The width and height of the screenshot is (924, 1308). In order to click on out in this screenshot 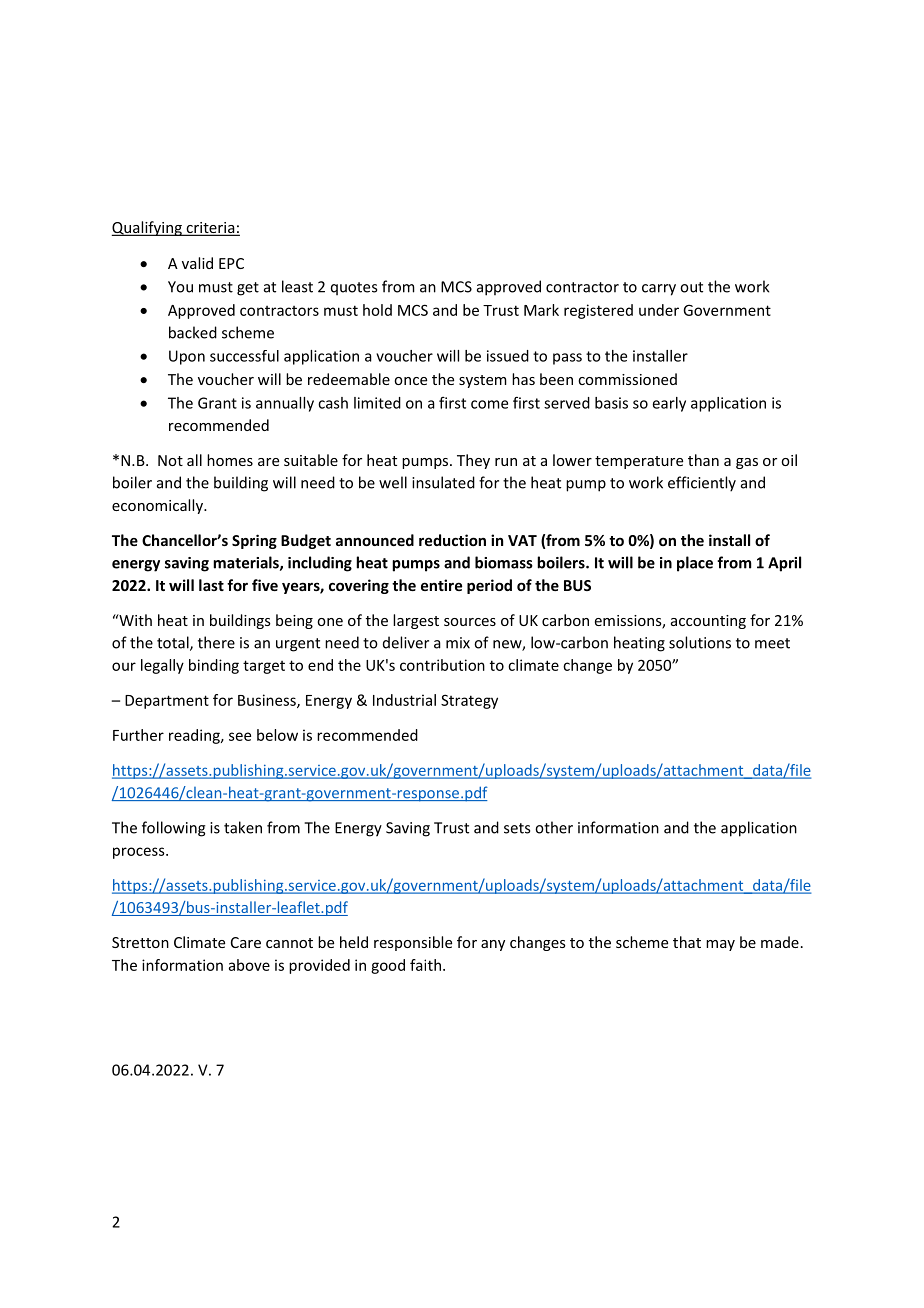, I will do `click(691, 287)`.
